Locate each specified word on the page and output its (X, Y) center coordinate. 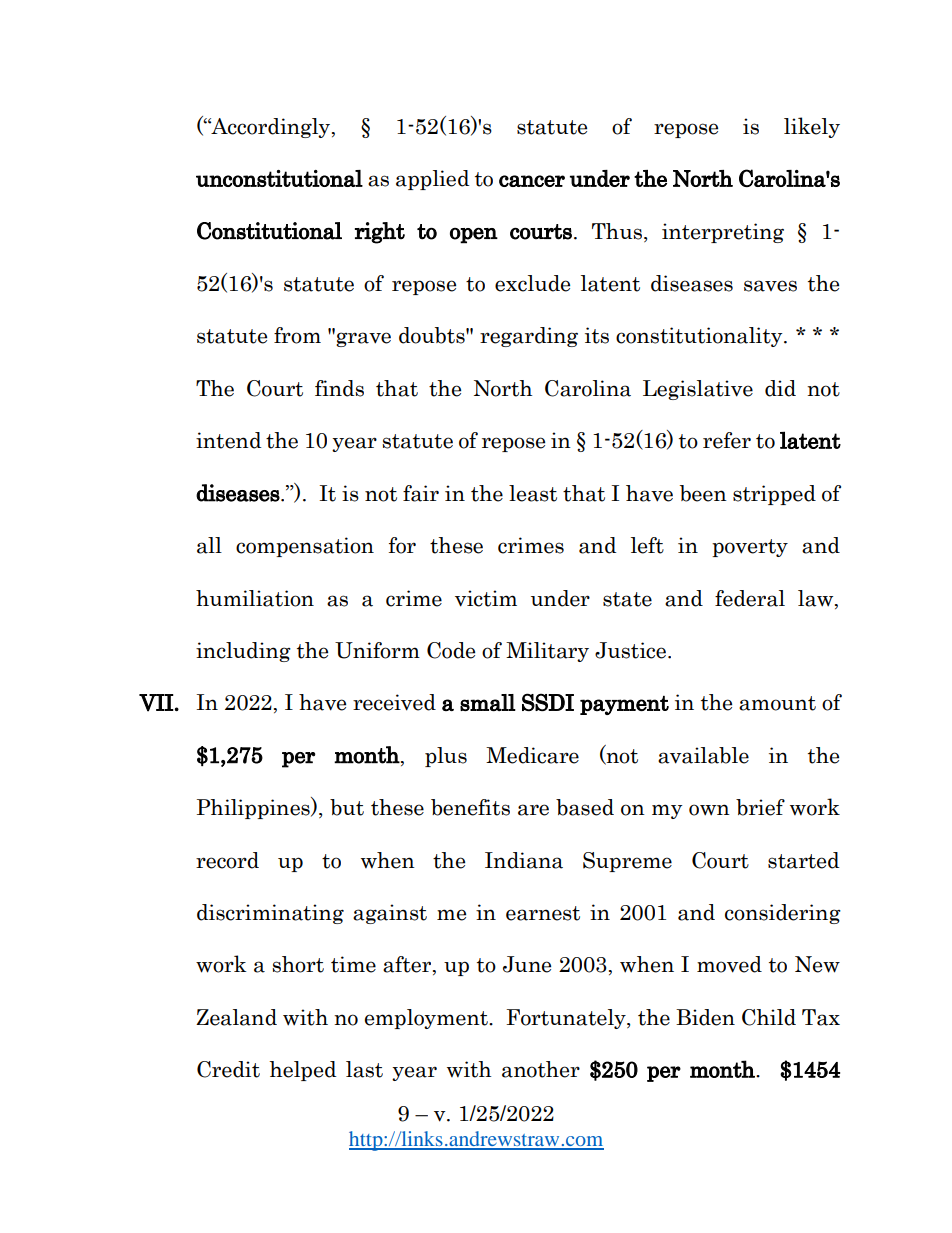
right (380, 233)
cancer (532, 181)
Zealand (236, 1017)
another (541, 1069)
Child (769, 1017)
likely (812, 127)
